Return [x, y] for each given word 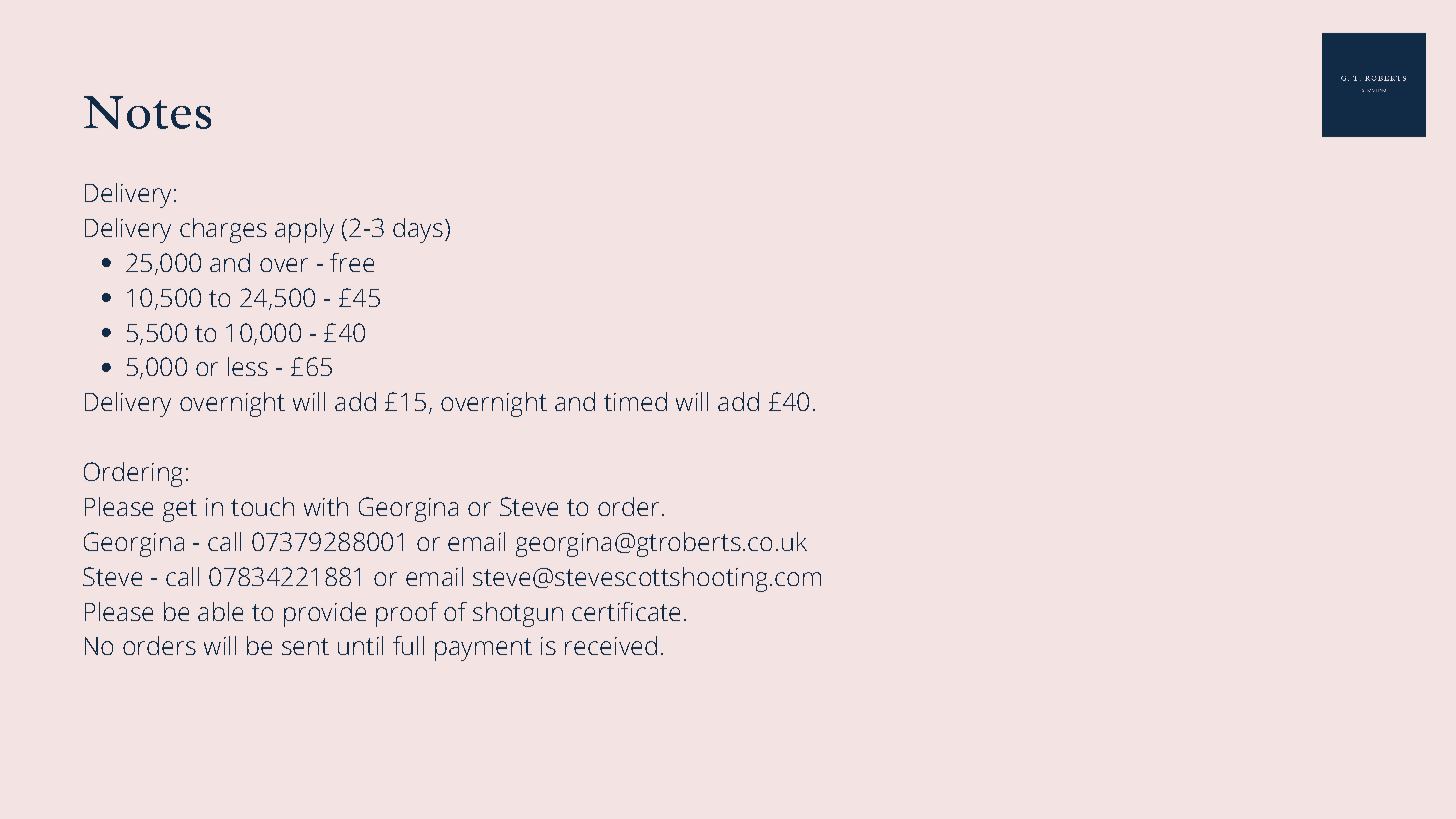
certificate [626, 611]
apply [304, 230]
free [352, 262]
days [418, 230]
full [408, 645]
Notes [147, 112]
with [326, 506]
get [180, 510]
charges [223, 230]
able [220, 611]
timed [635, 401]
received [611, 645]
